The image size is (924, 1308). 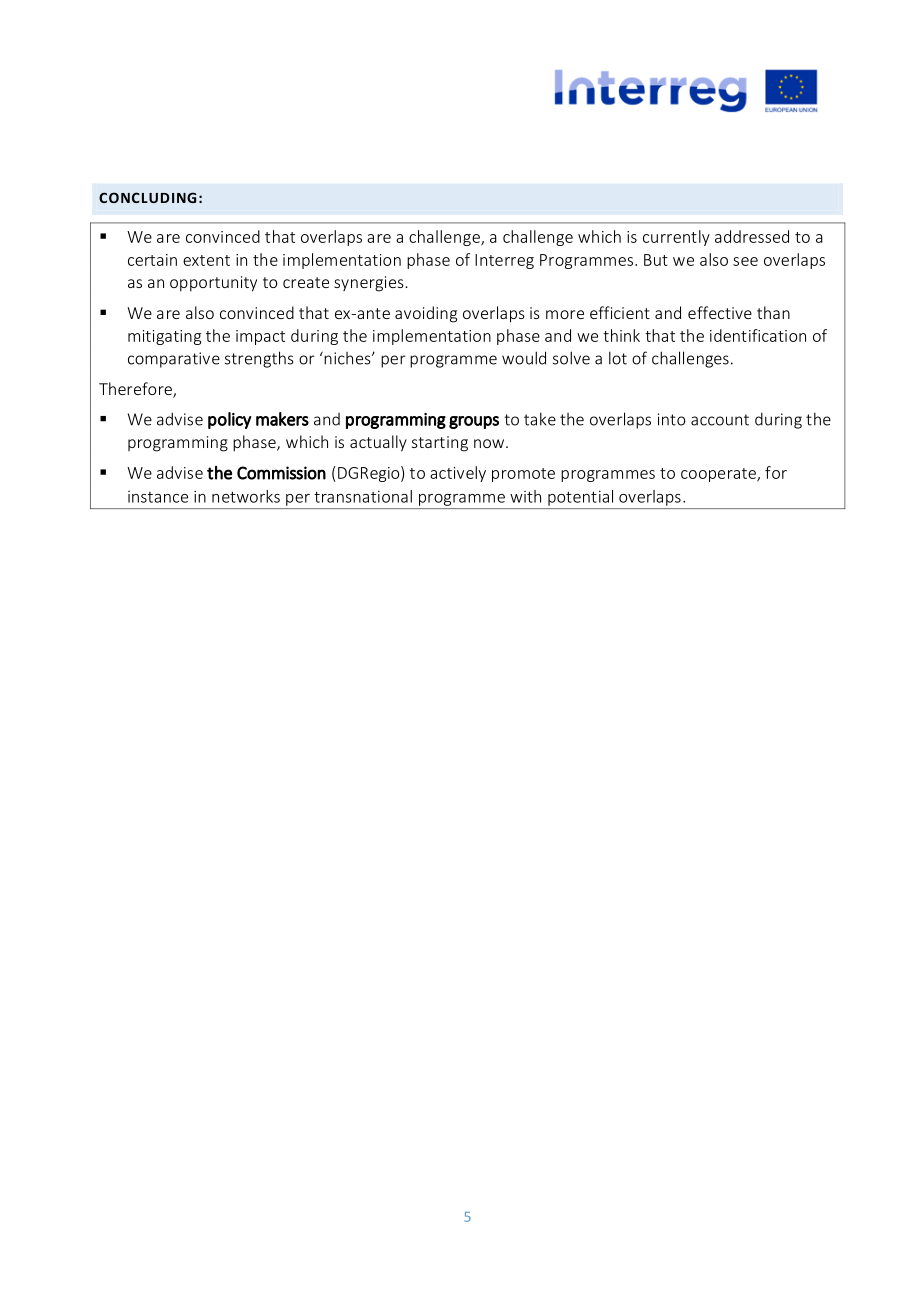 What do you see at coordinates (426, 314) in the image?
I see `avoiding` at bounding box center [426, 314].
